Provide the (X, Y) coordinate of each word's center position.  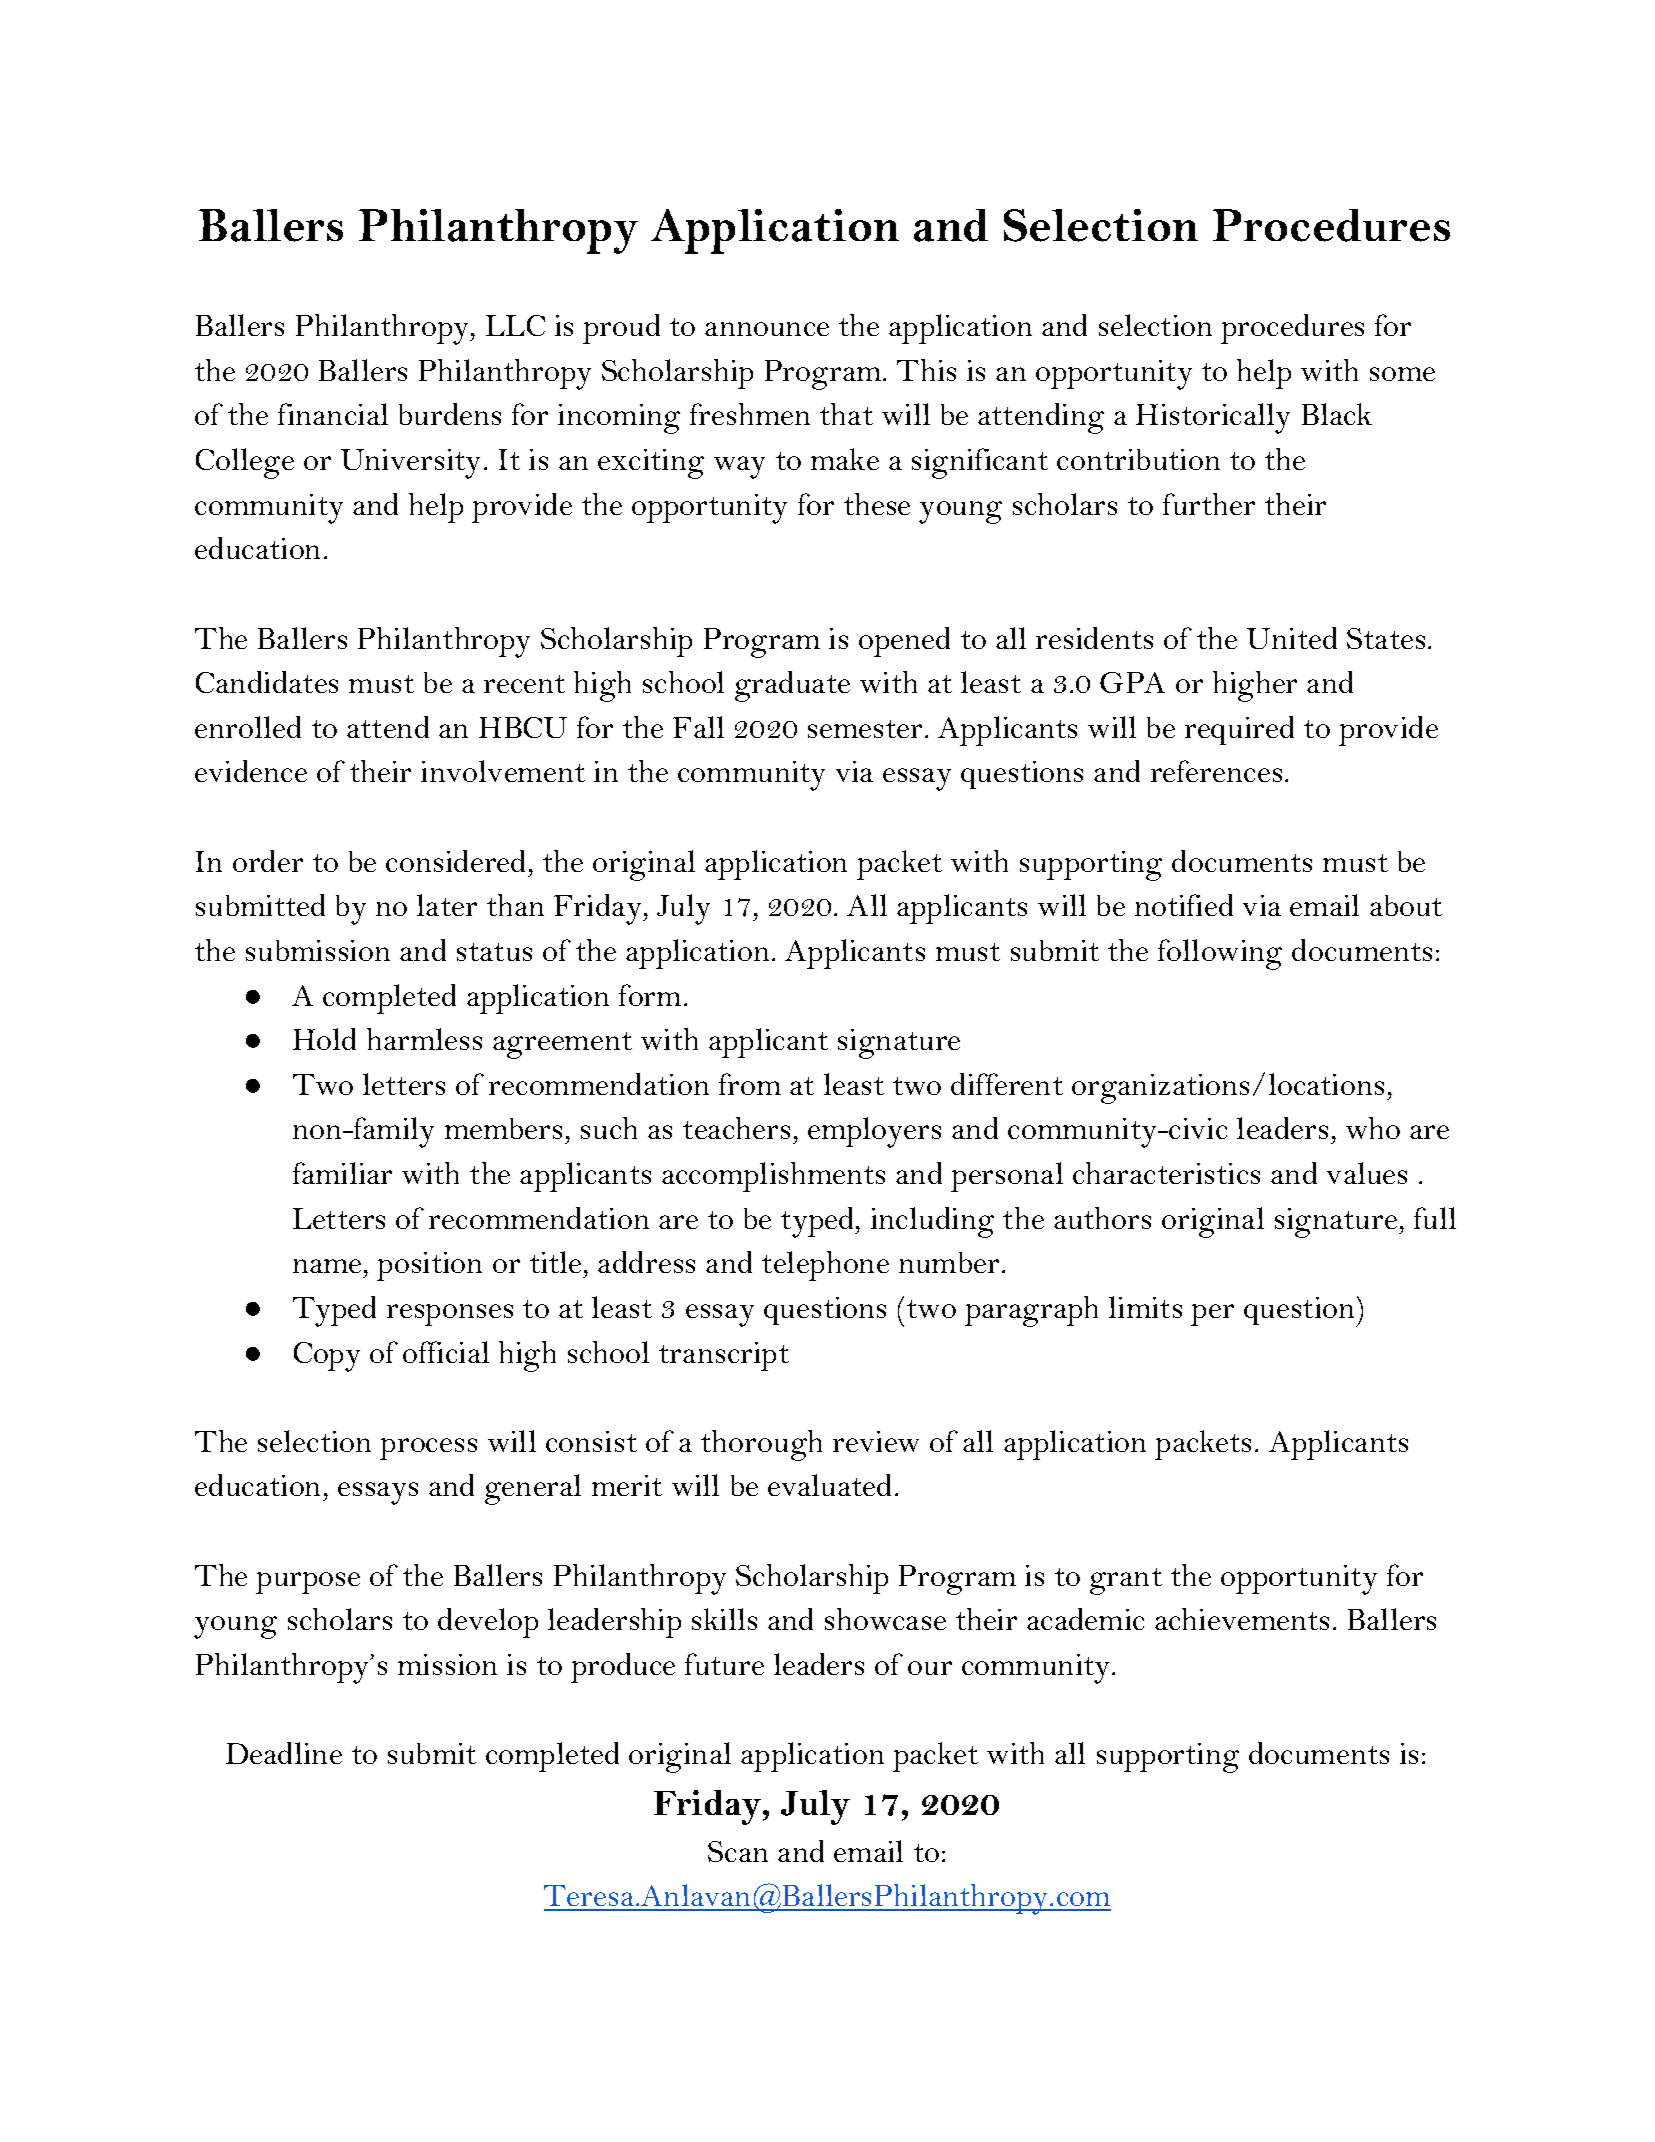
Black (1337, 414)
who (1373, 1128)
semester (865, 729)
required (1239, 730)
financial (333, 414)
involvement (503, 771)
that (846, 414)
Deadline (284, 1753)
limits (1145, 1307)
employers (874, 1132)
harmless (424, 1039)
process (428, 1449)
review (876, 1441)
